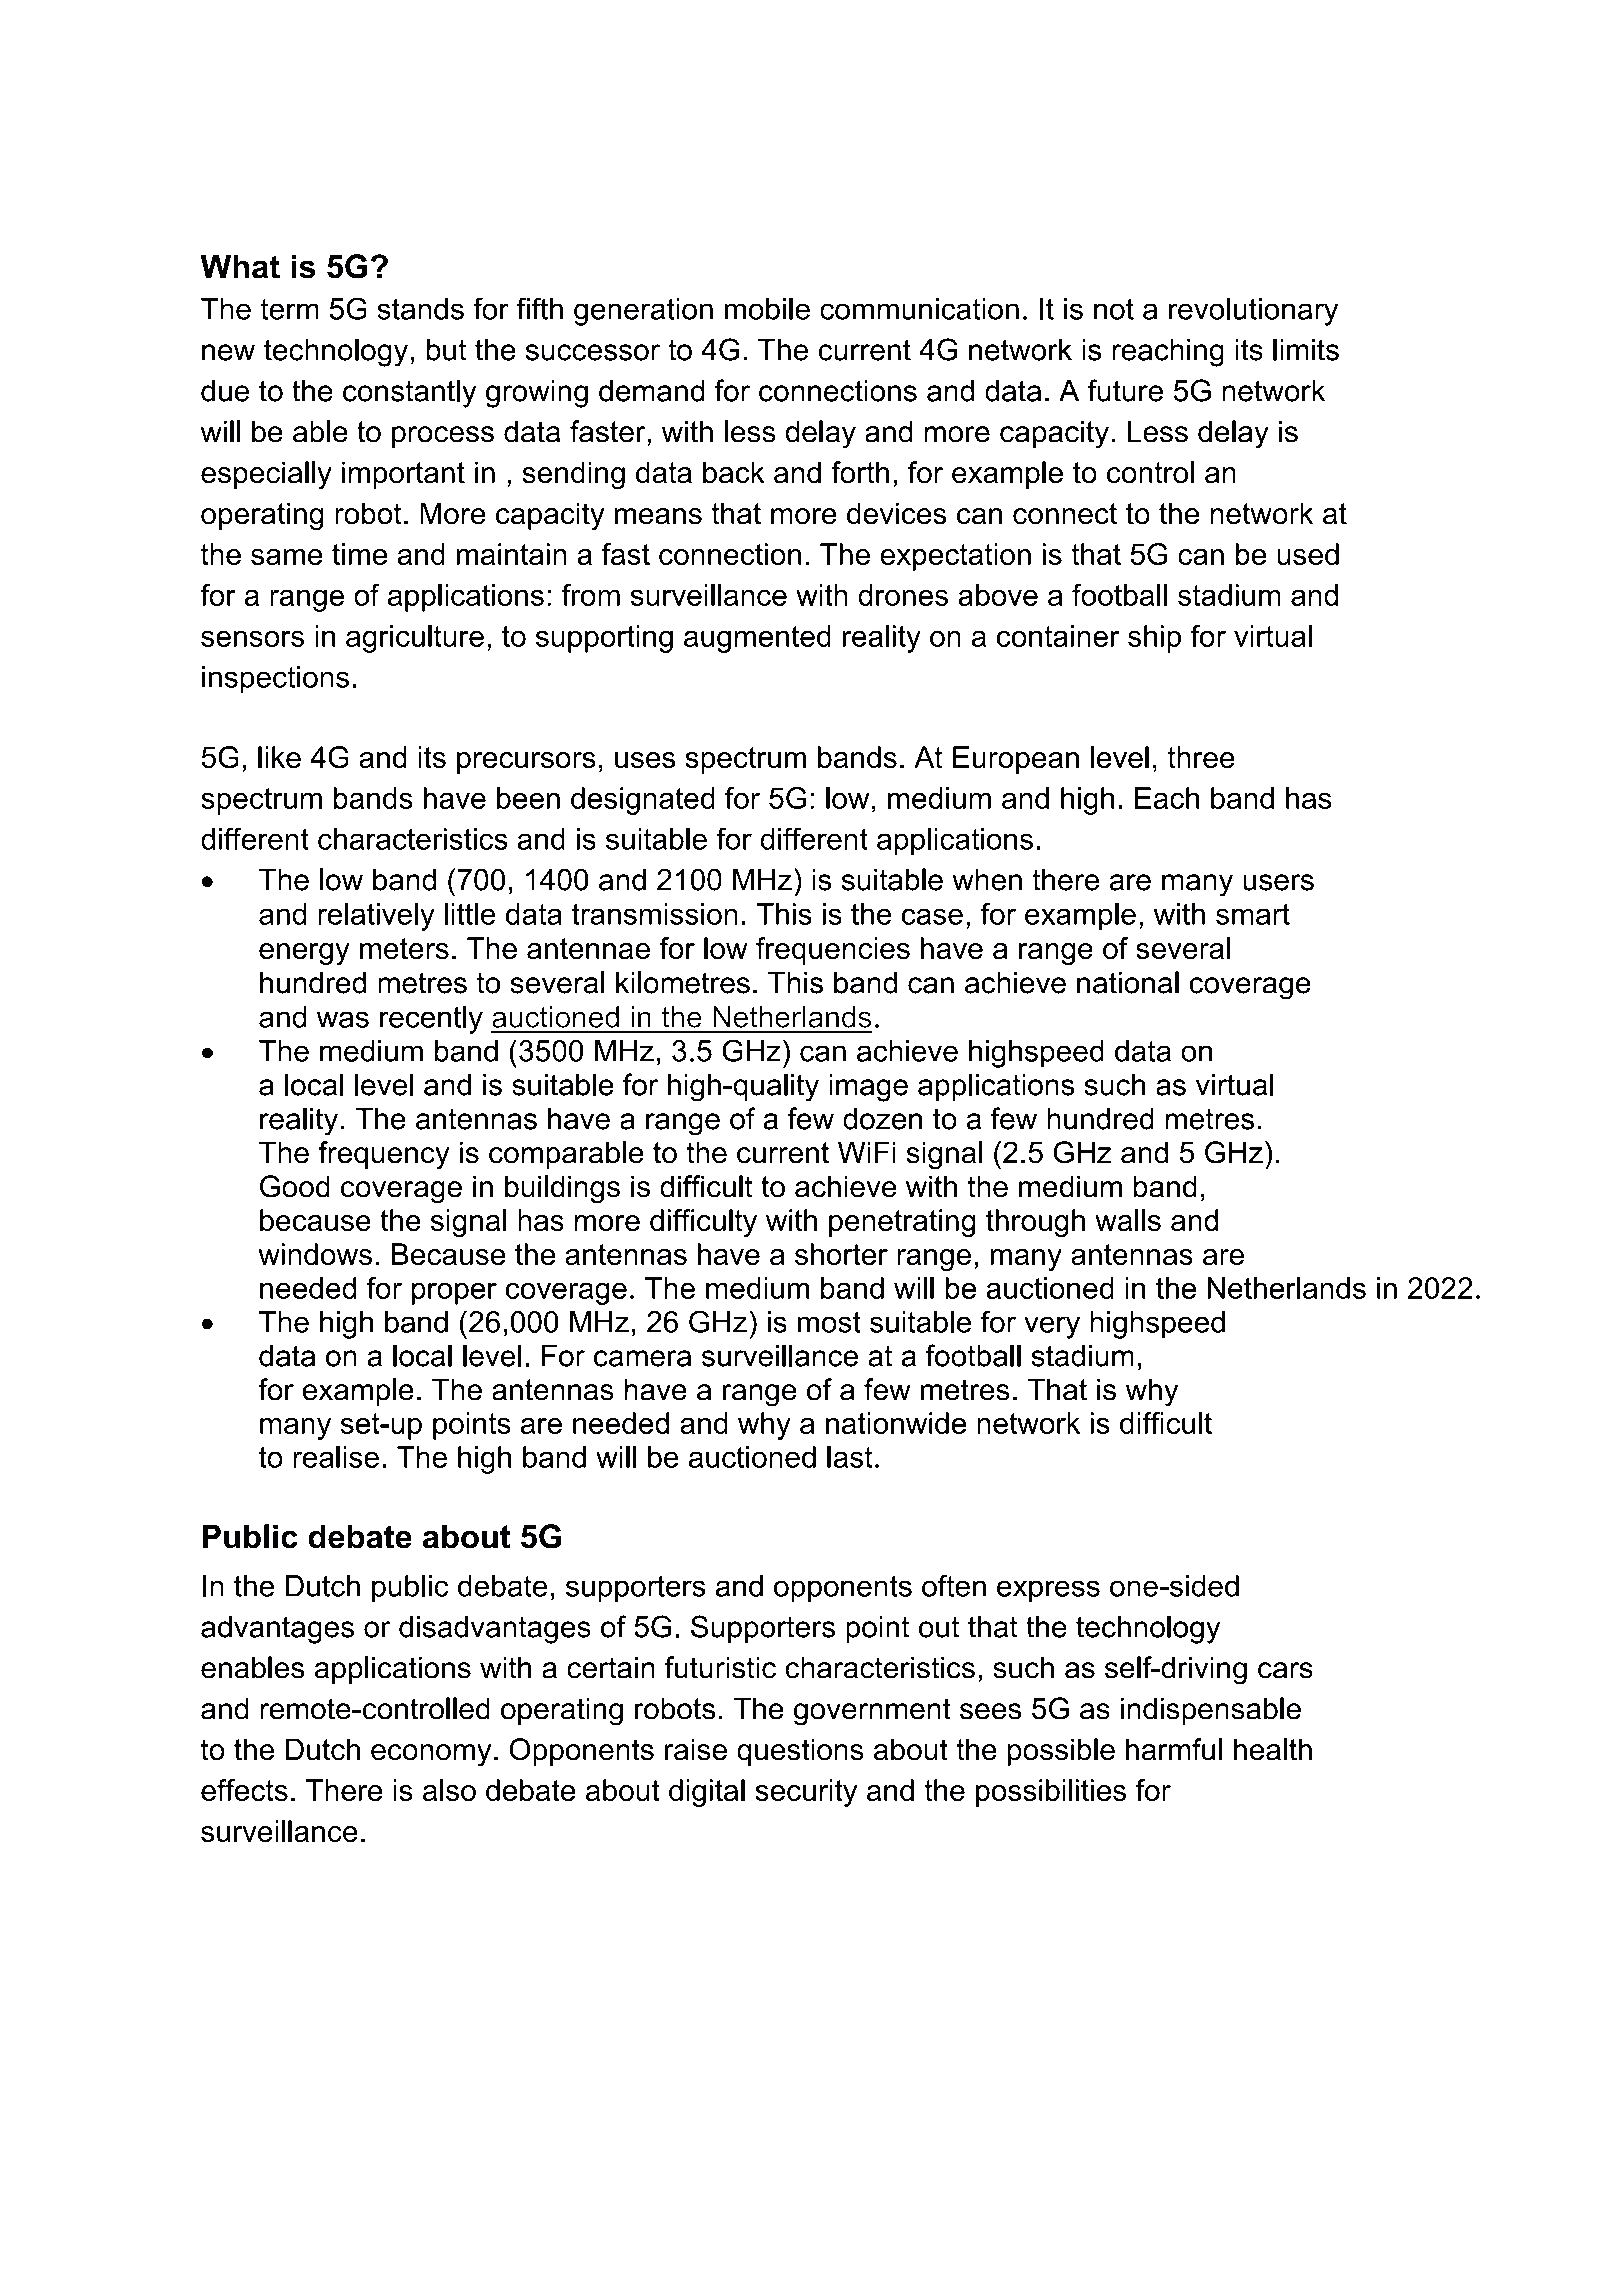 This image has width=1621, height=2294. Describe the element at coordinates (757, 639) in the image. I see `augmented` at that location.
